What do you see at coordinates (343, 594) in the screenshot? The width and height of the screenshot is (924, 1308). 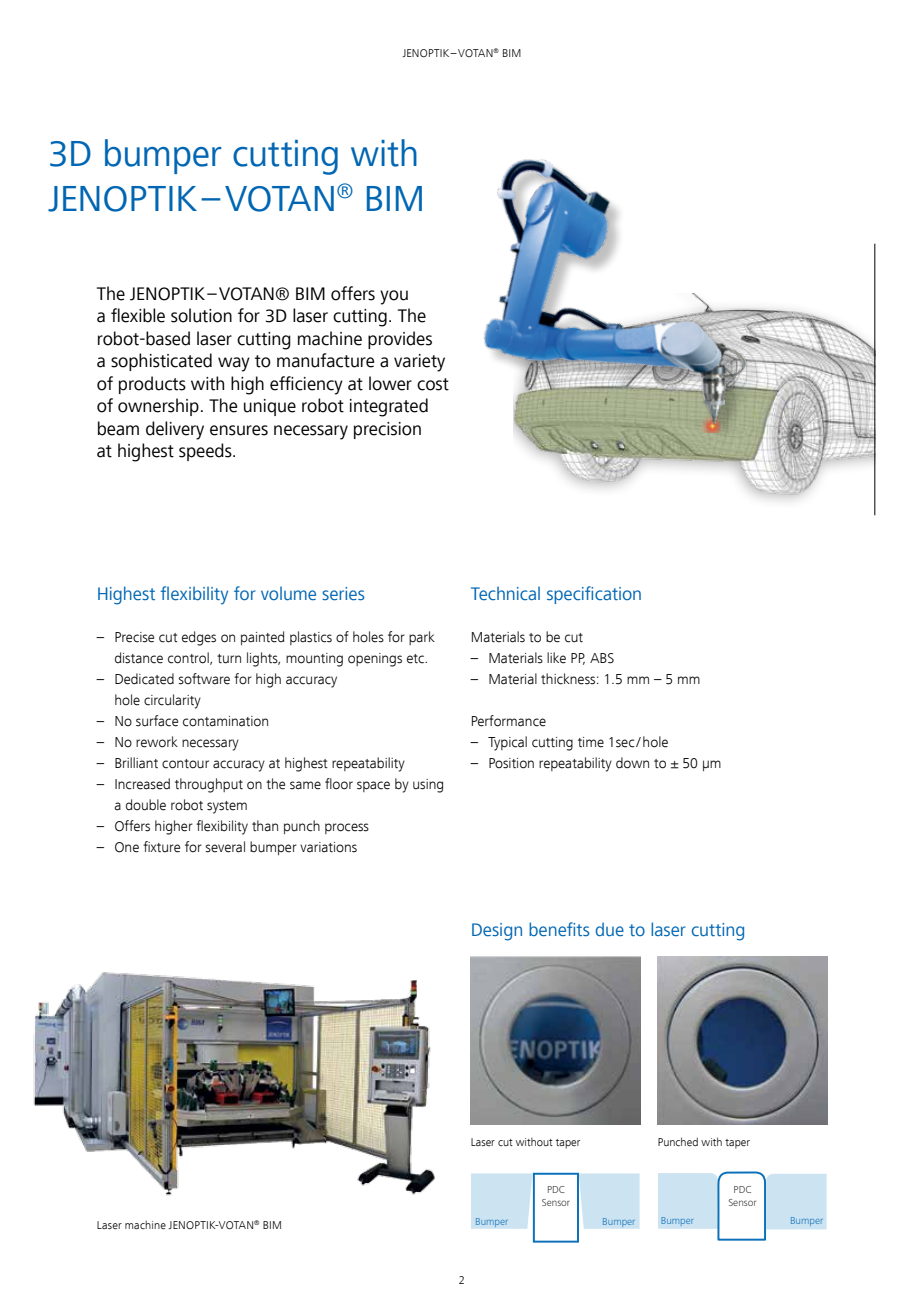 I see `series` at bounding box center [343, 594].
